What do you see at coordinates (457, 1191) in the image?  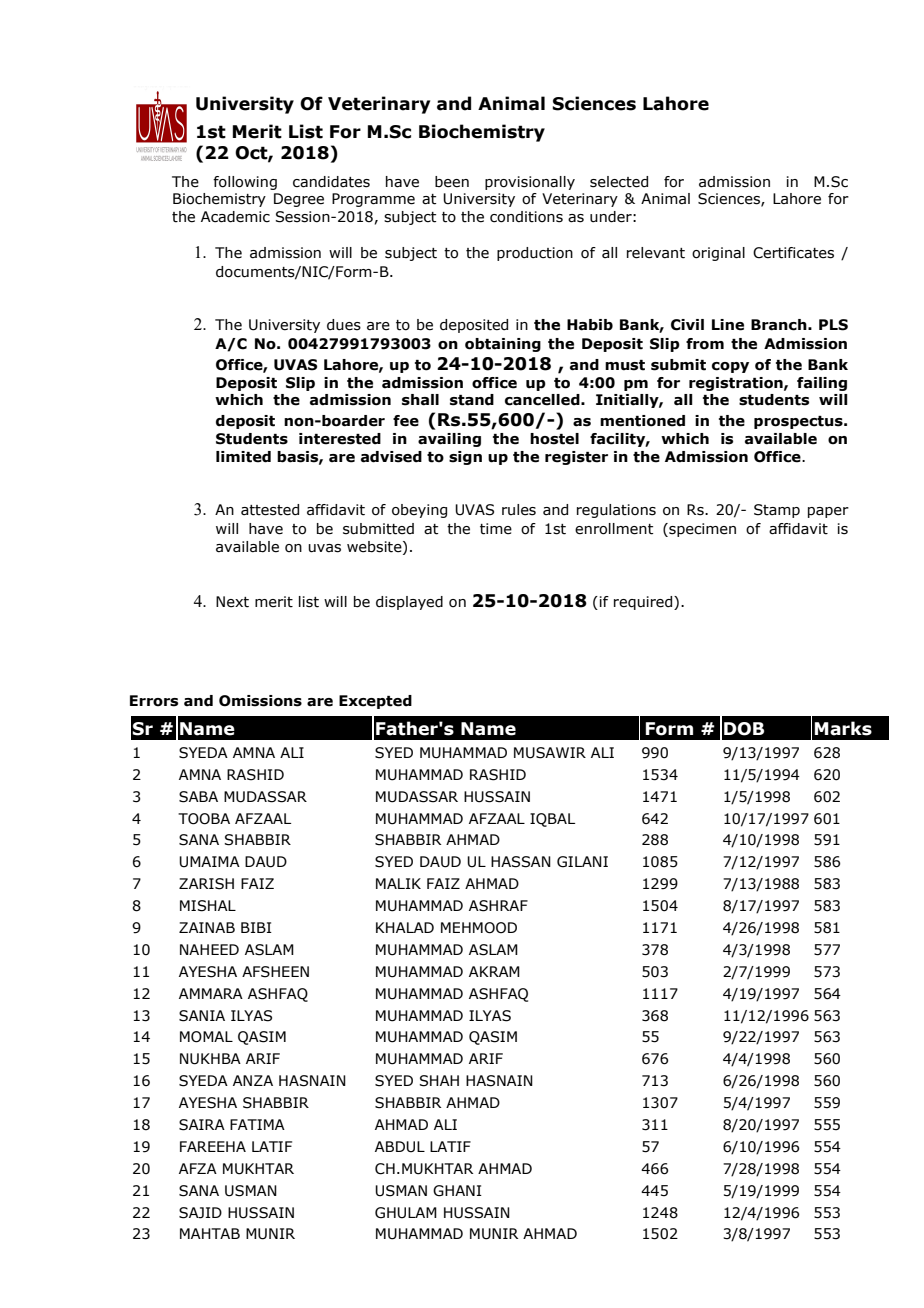 I see `GHANI` at bounding box center [457, 1191].
